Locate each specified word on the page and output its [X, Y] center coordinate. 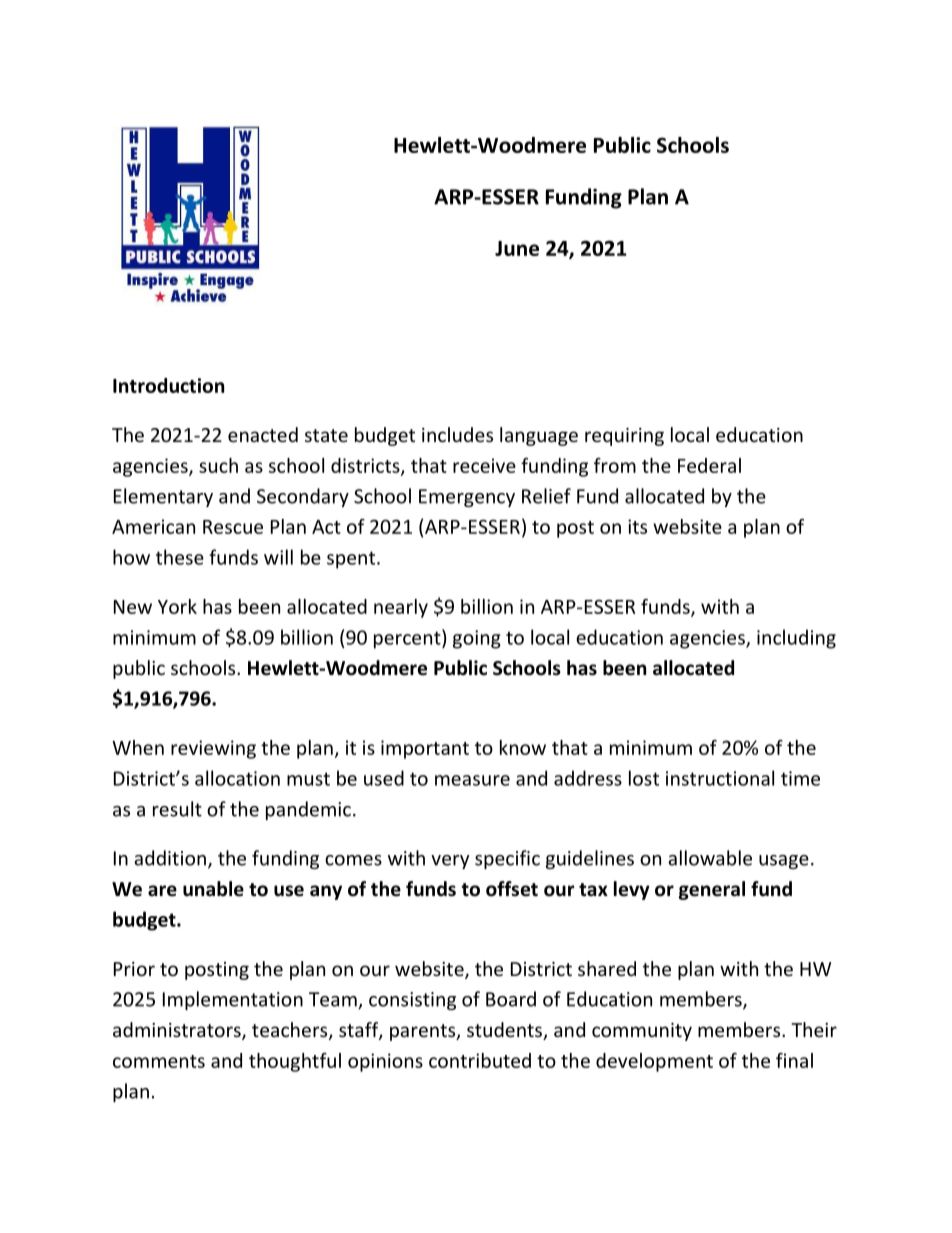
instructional [720, 778]
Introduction [168, 385]
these [180, 557]
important [425, 749]
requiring [624, 437]
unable [213, 889]
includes [457, 434]
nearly [401, 608]
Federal [709, 465]
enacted [263, 434]
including [796, 639]
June [517, 248]
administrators [178, 1031]
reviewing [213, 749]
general [712, 890]
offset [512, 889]
